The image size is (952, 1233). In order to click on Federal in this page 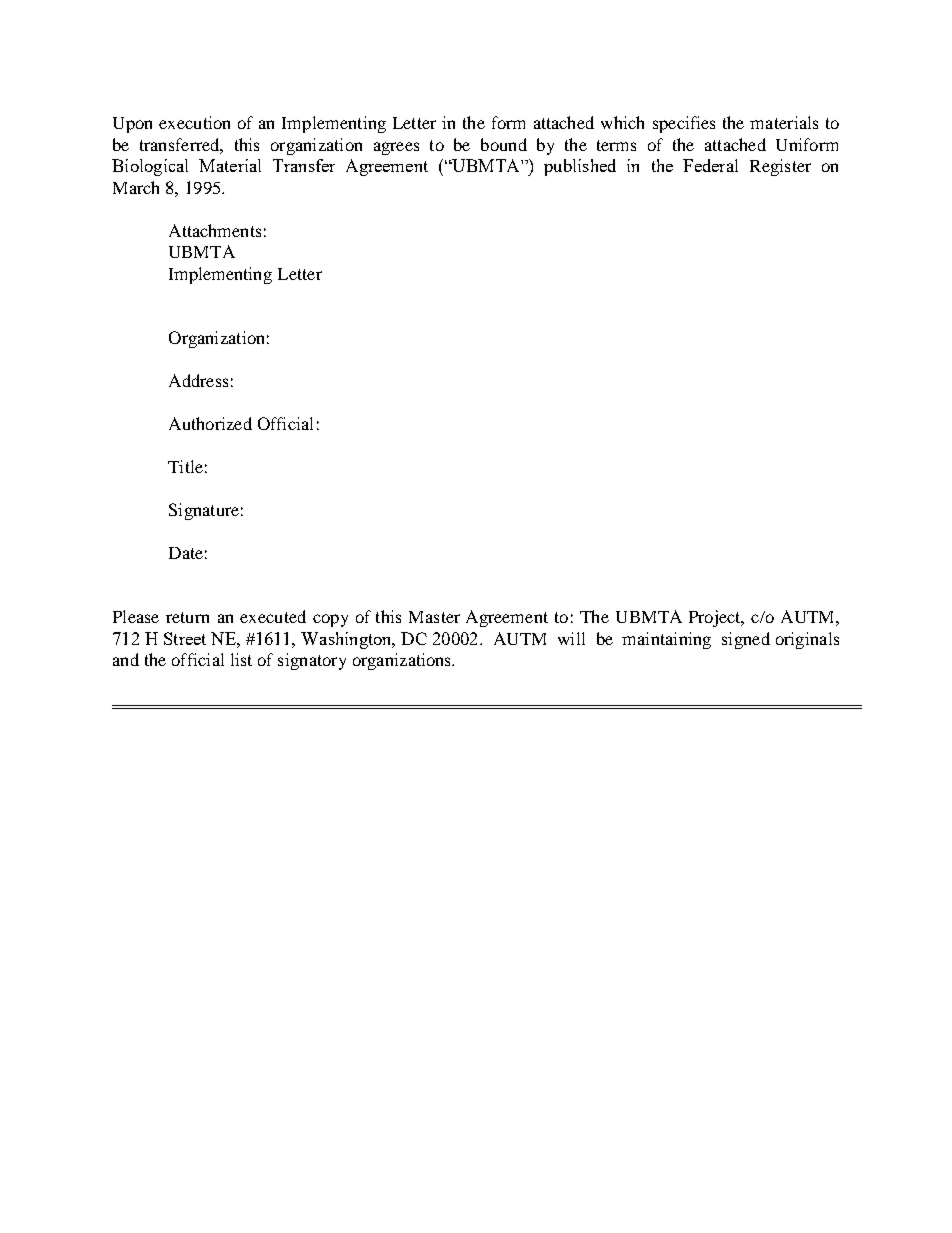, I will do `click(710, 165)`.
